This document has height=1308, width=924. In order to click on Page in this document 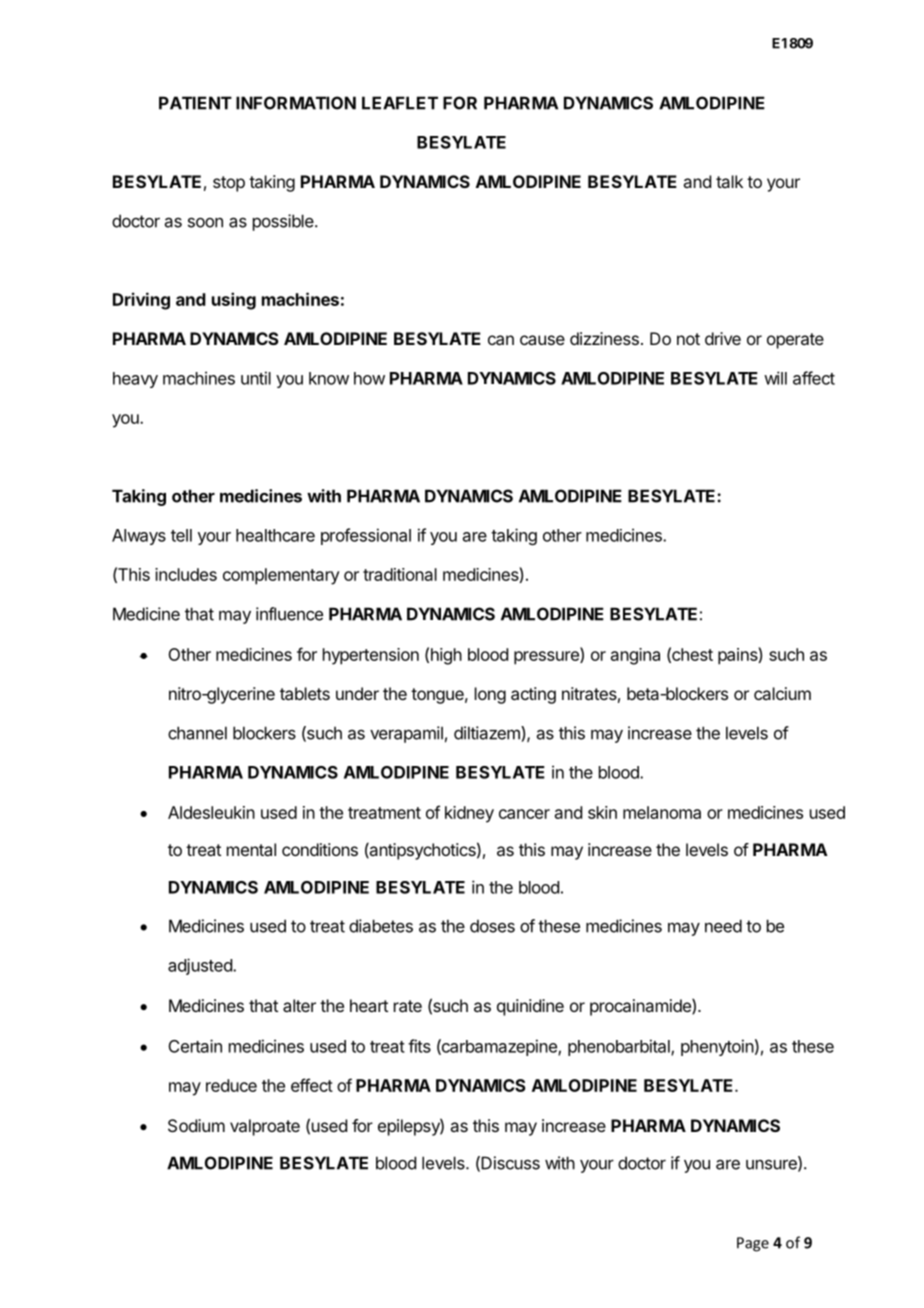, I will do `click(753, 1244)`.
